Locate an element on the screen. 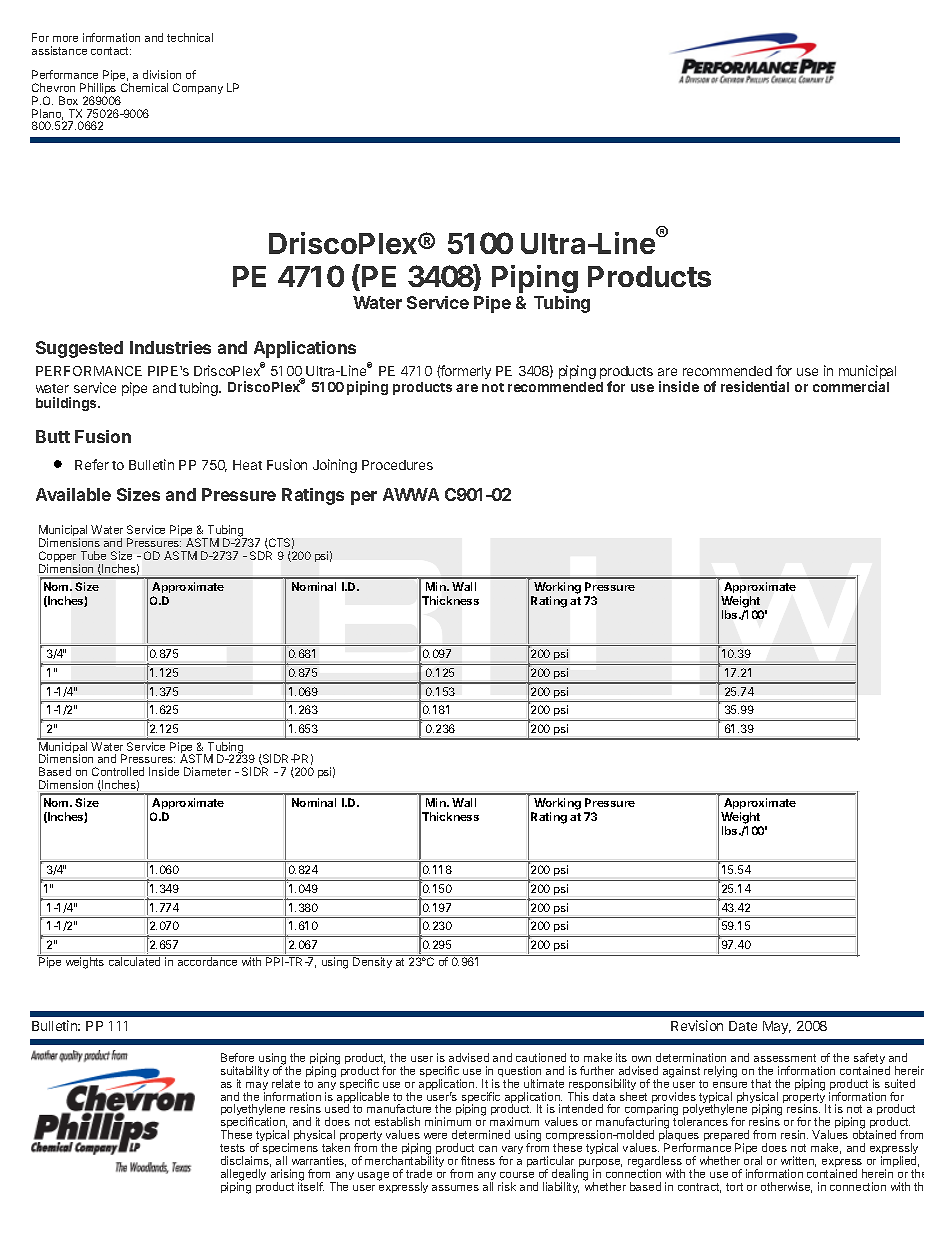  Tube is located at coordinates (93, 555).
